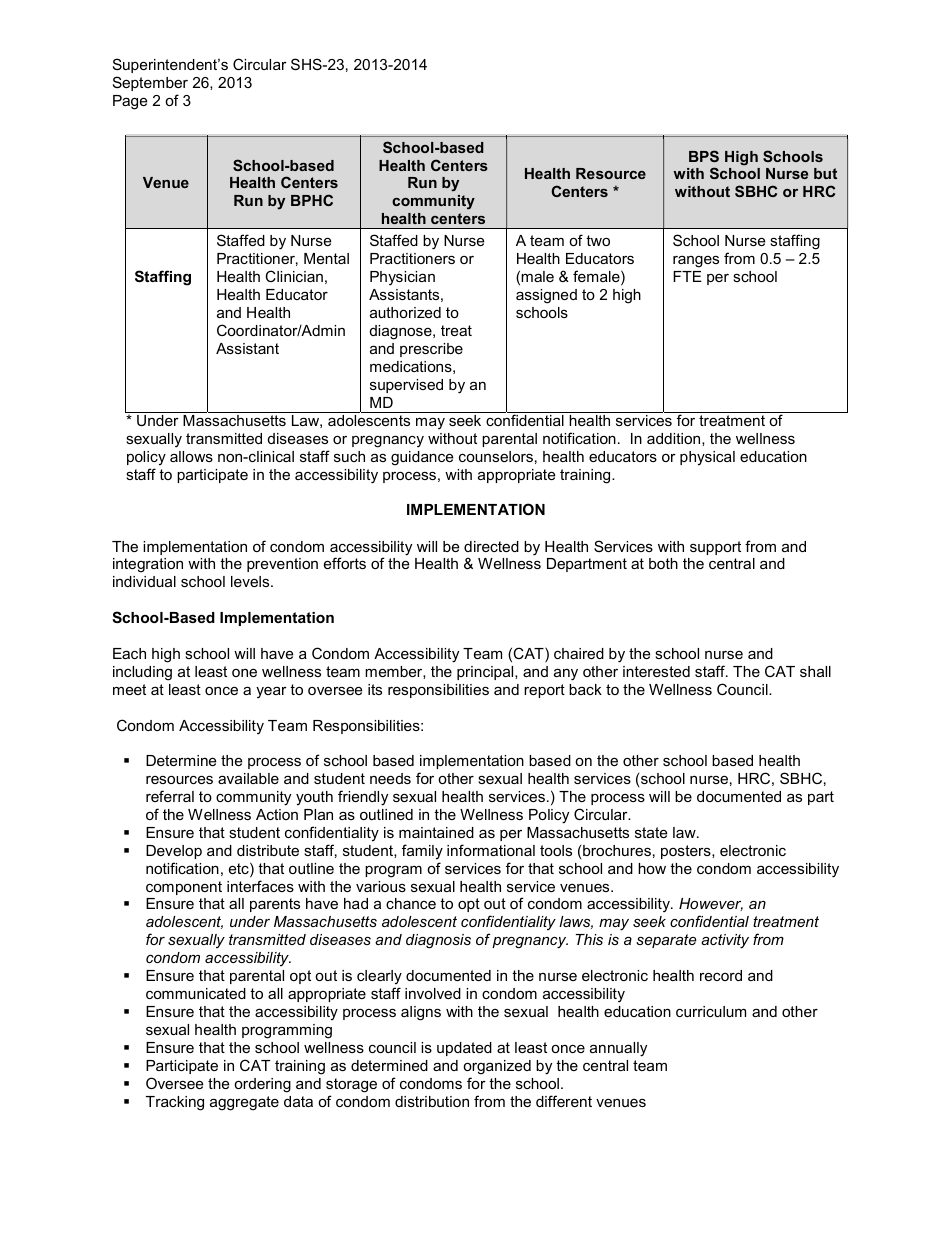 The height and width of the screenshot is (1233, 952). I want to click on interested, so click(656, 671).
